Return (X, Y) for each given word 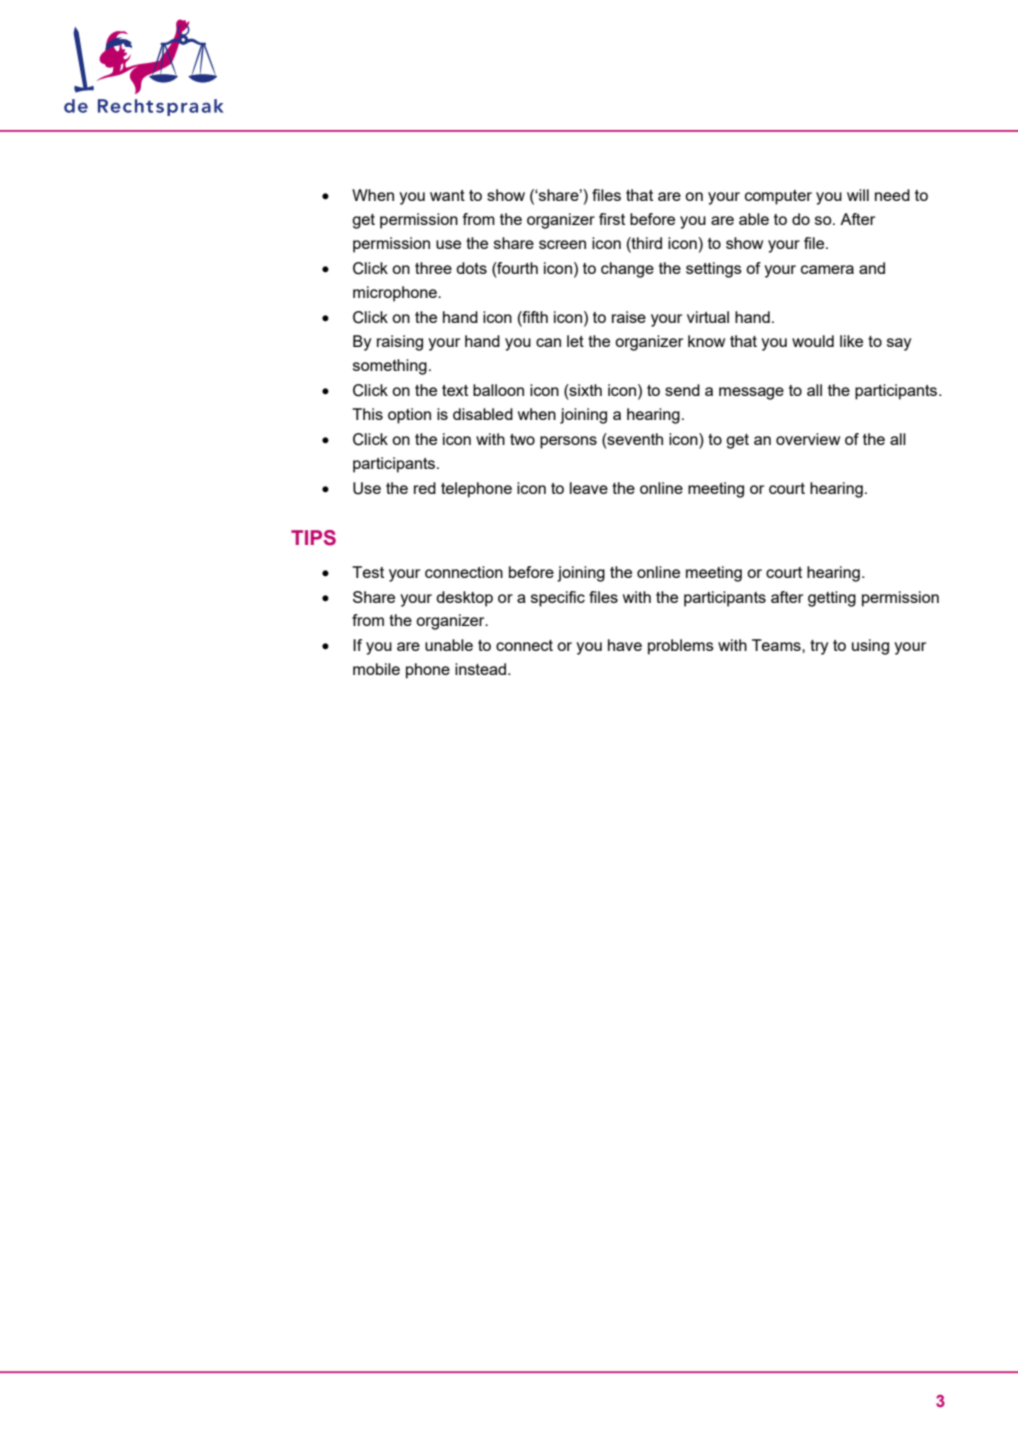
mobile (376, 669)
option (409, 416)
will (858, 195)
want (447, 195)
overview (808, 439)
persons (568, 442)
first (612, 219)
